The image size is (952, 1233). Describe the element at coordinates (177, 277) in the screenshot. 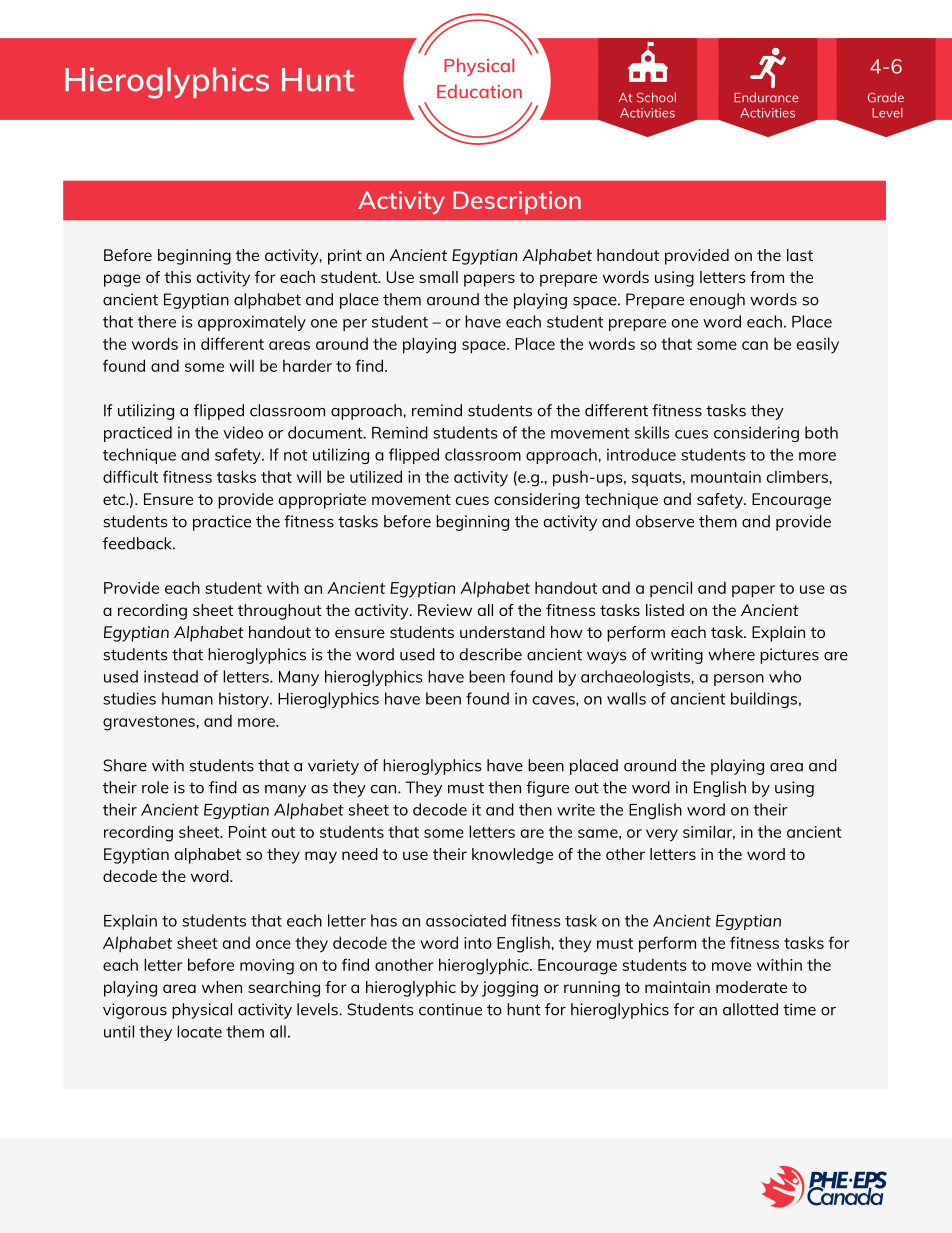

I see `this` at that location.
